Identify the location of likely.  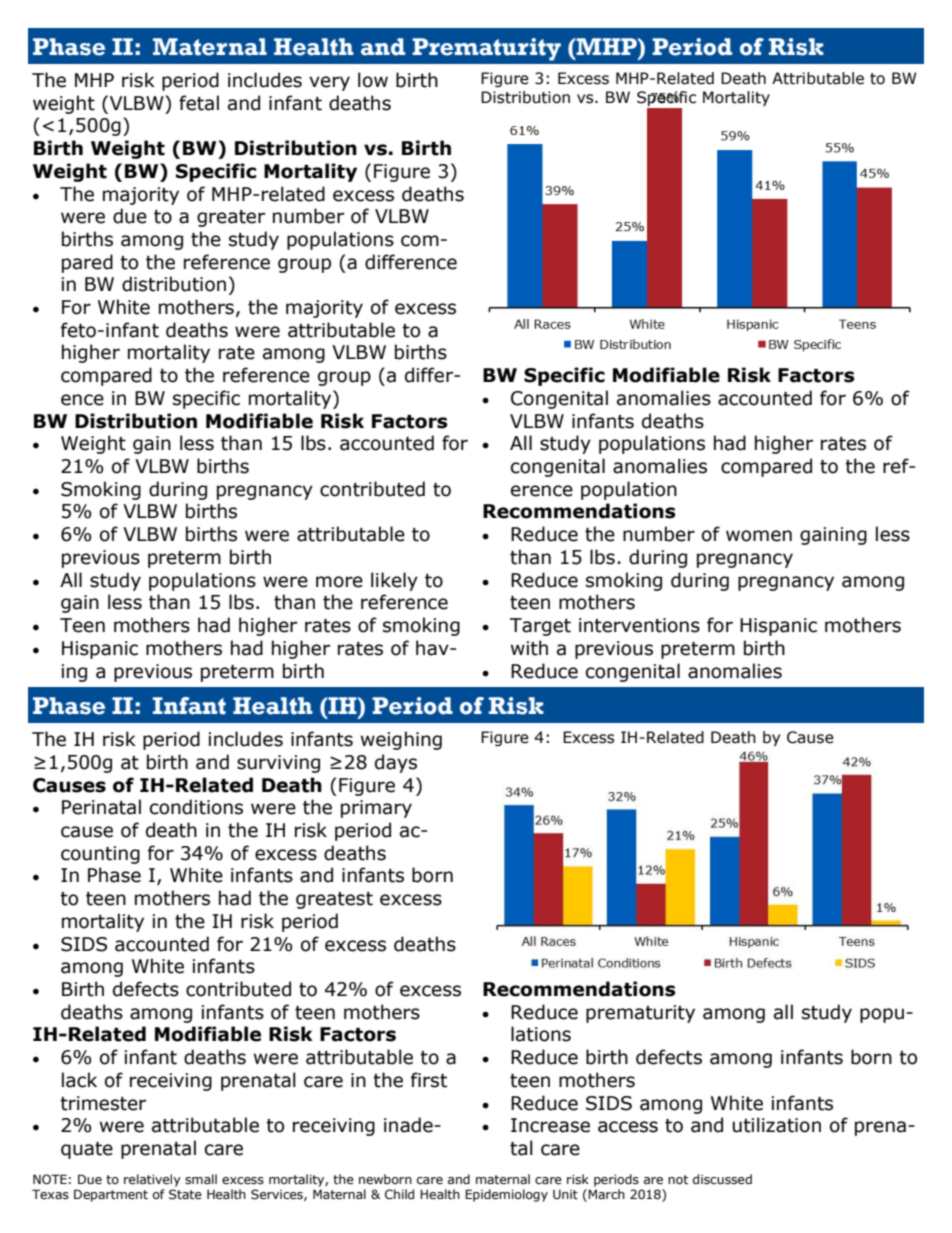
(394, 581).
